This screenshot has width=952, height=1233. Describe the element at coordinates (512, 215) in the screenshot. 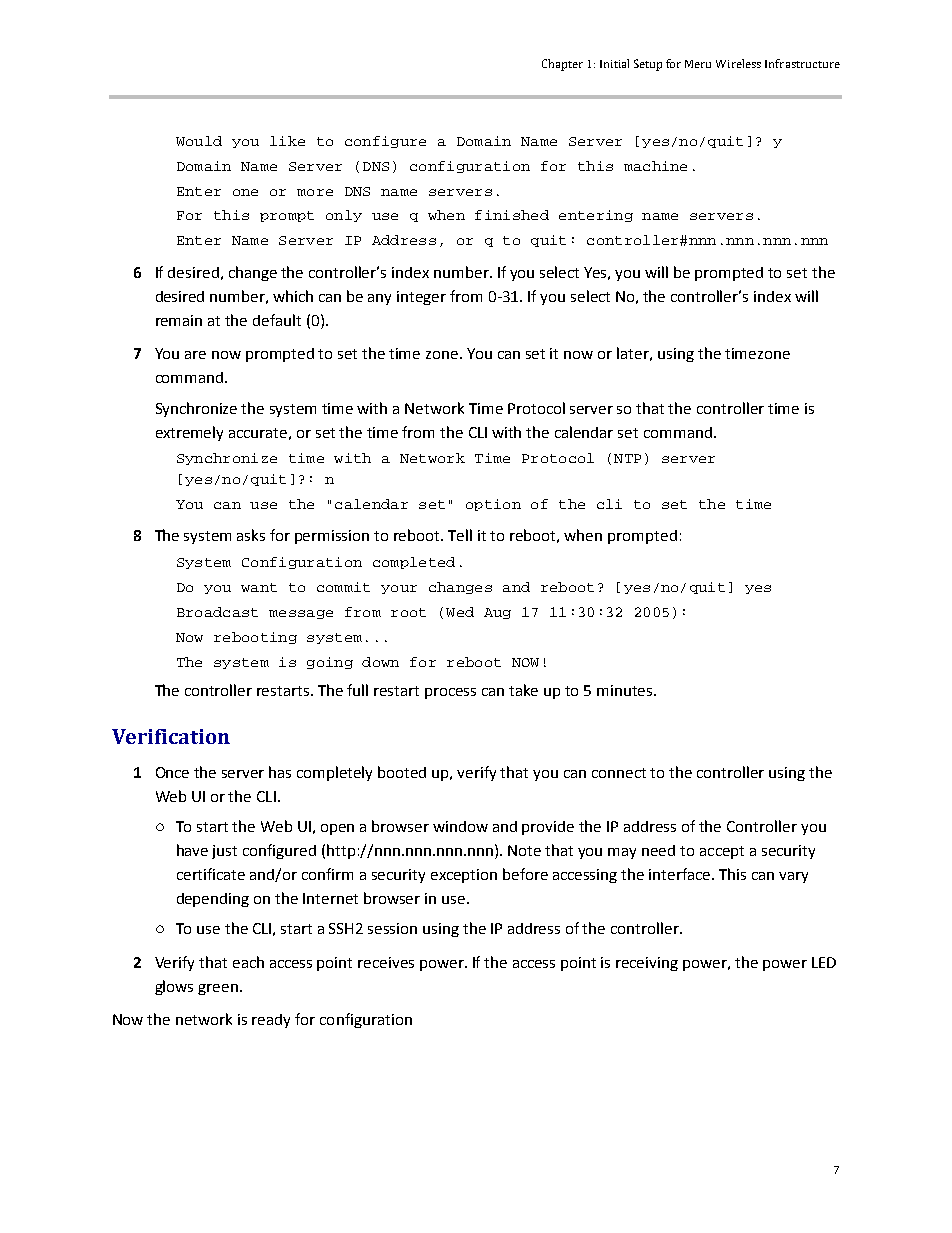

I see `finished` at that location.
